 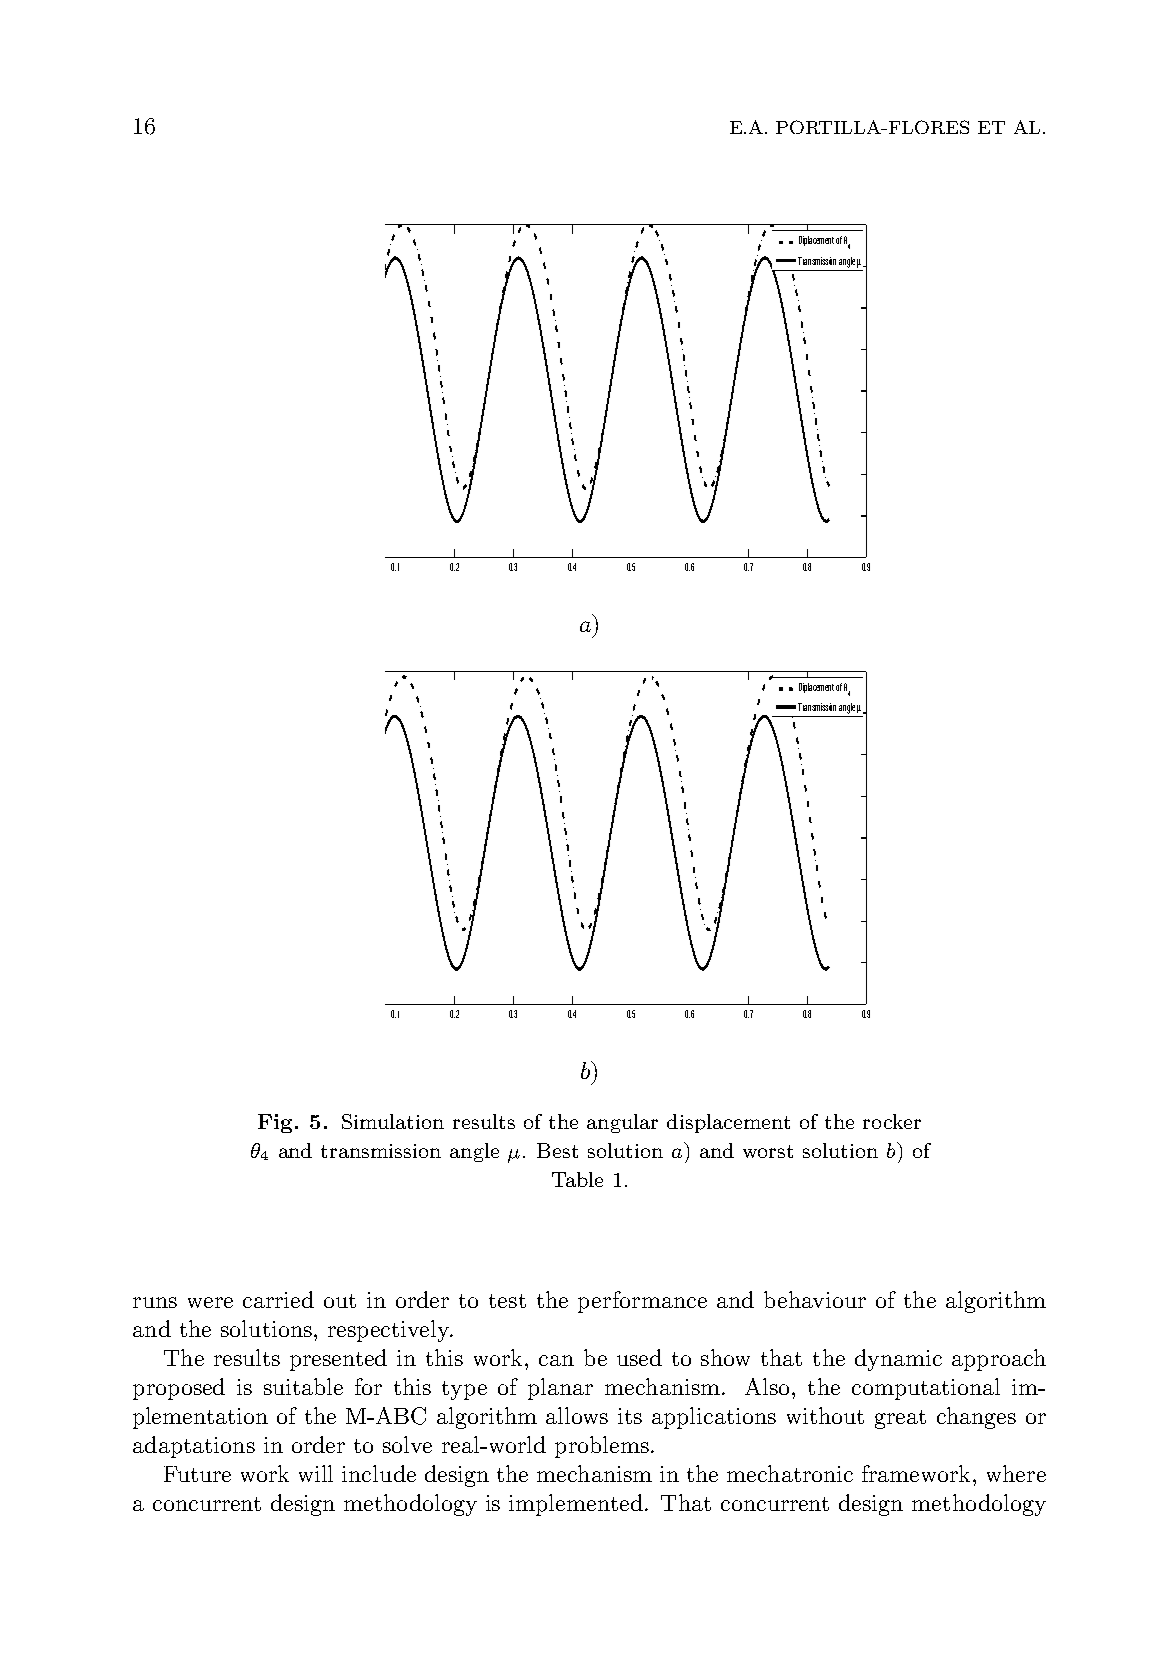 What do you see at coordinates (275, 1123) in the screenshot?
I see `Fig` at bounding box center [275, 1123].
